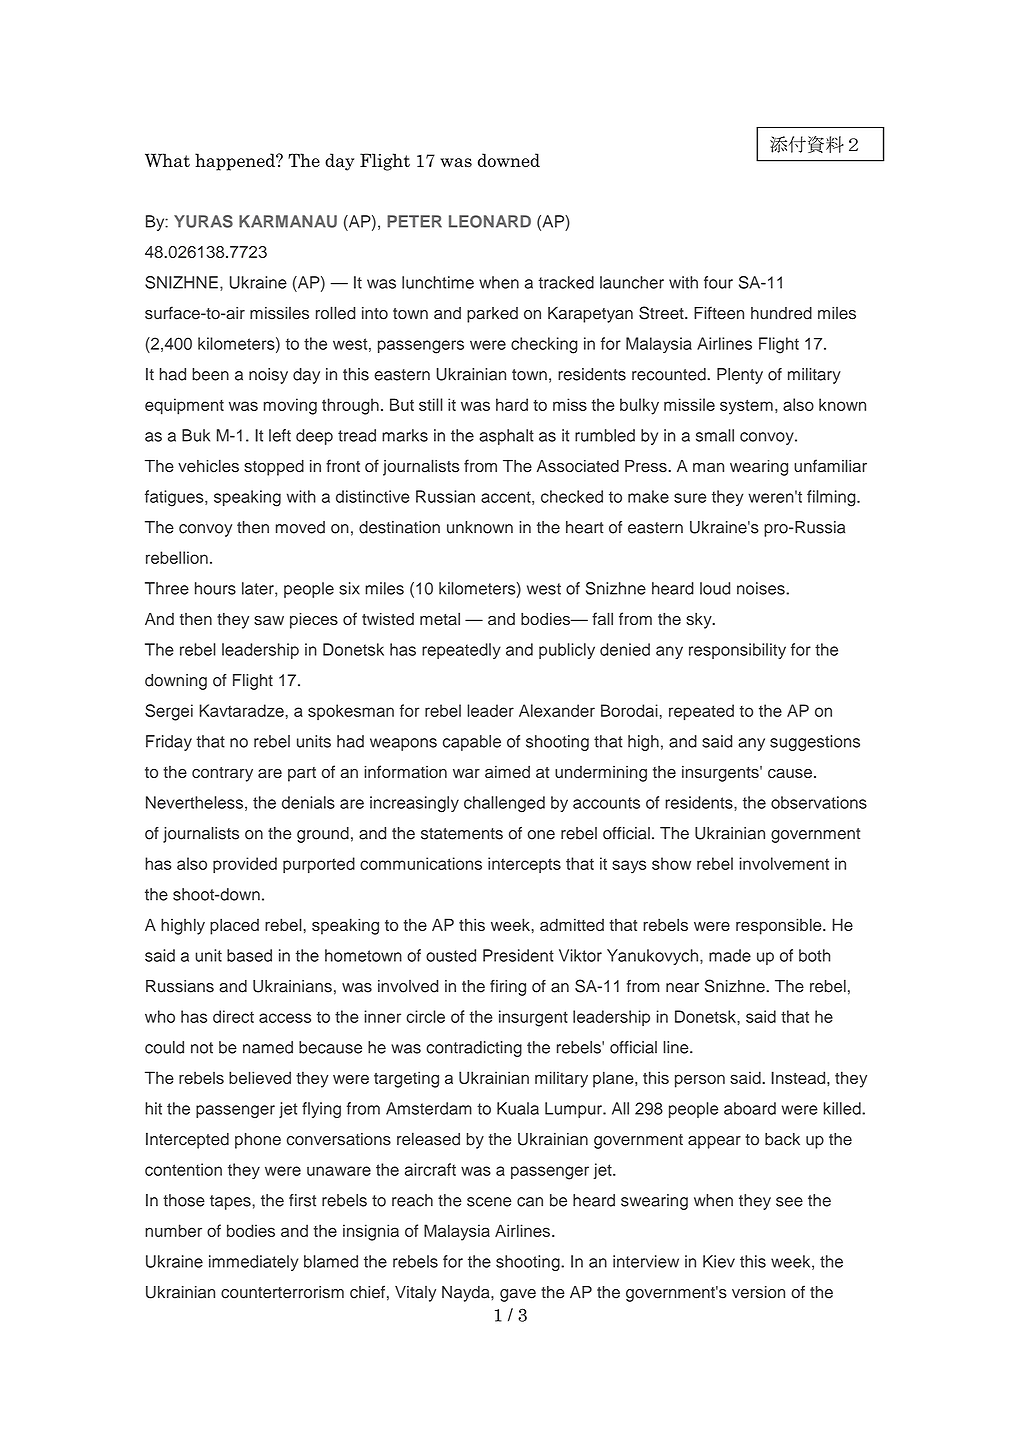  Describe the element at coordinates (222, 774) in the document. I see `contrary` at that location.
